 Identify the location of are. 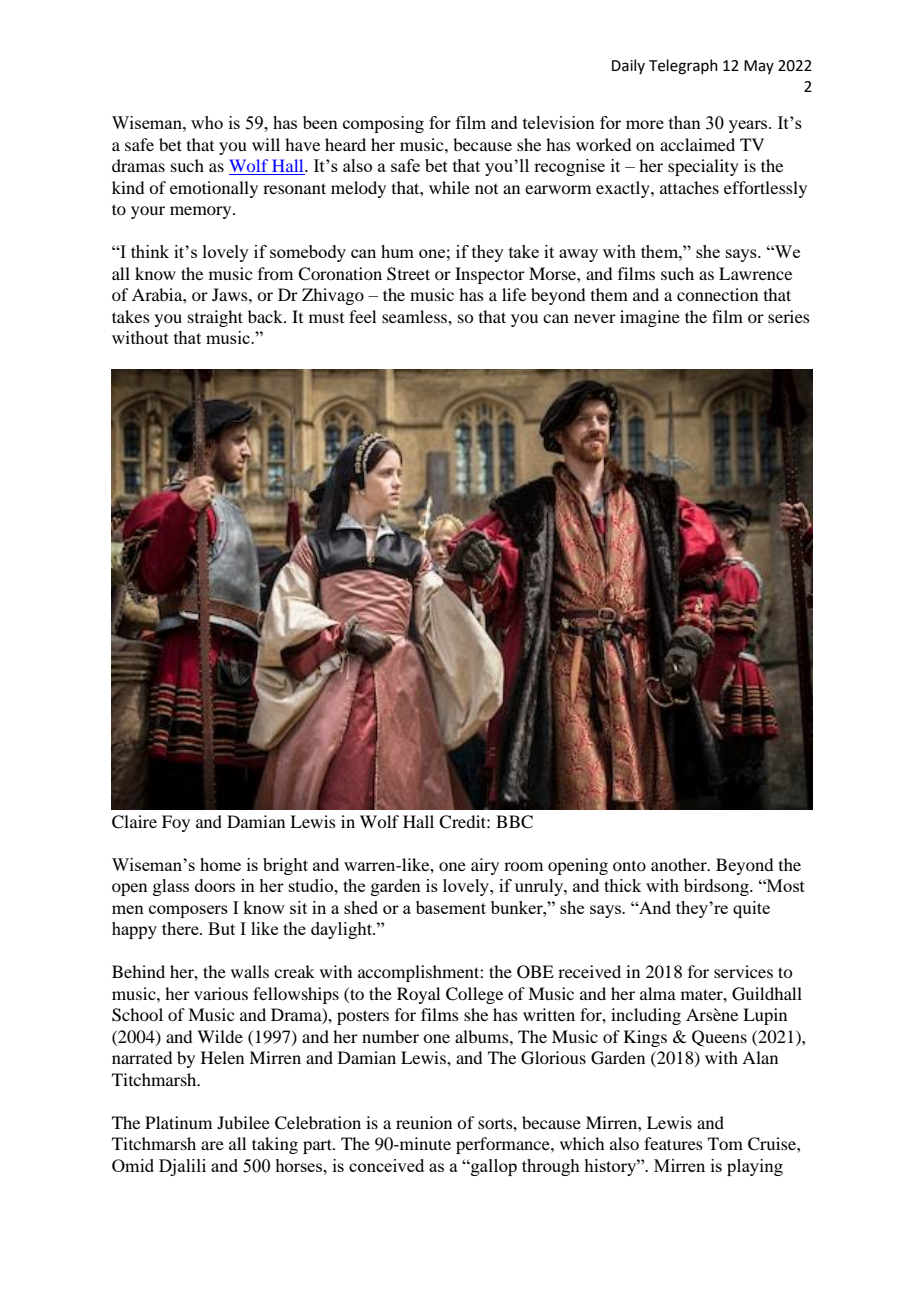
(212, 1145).
